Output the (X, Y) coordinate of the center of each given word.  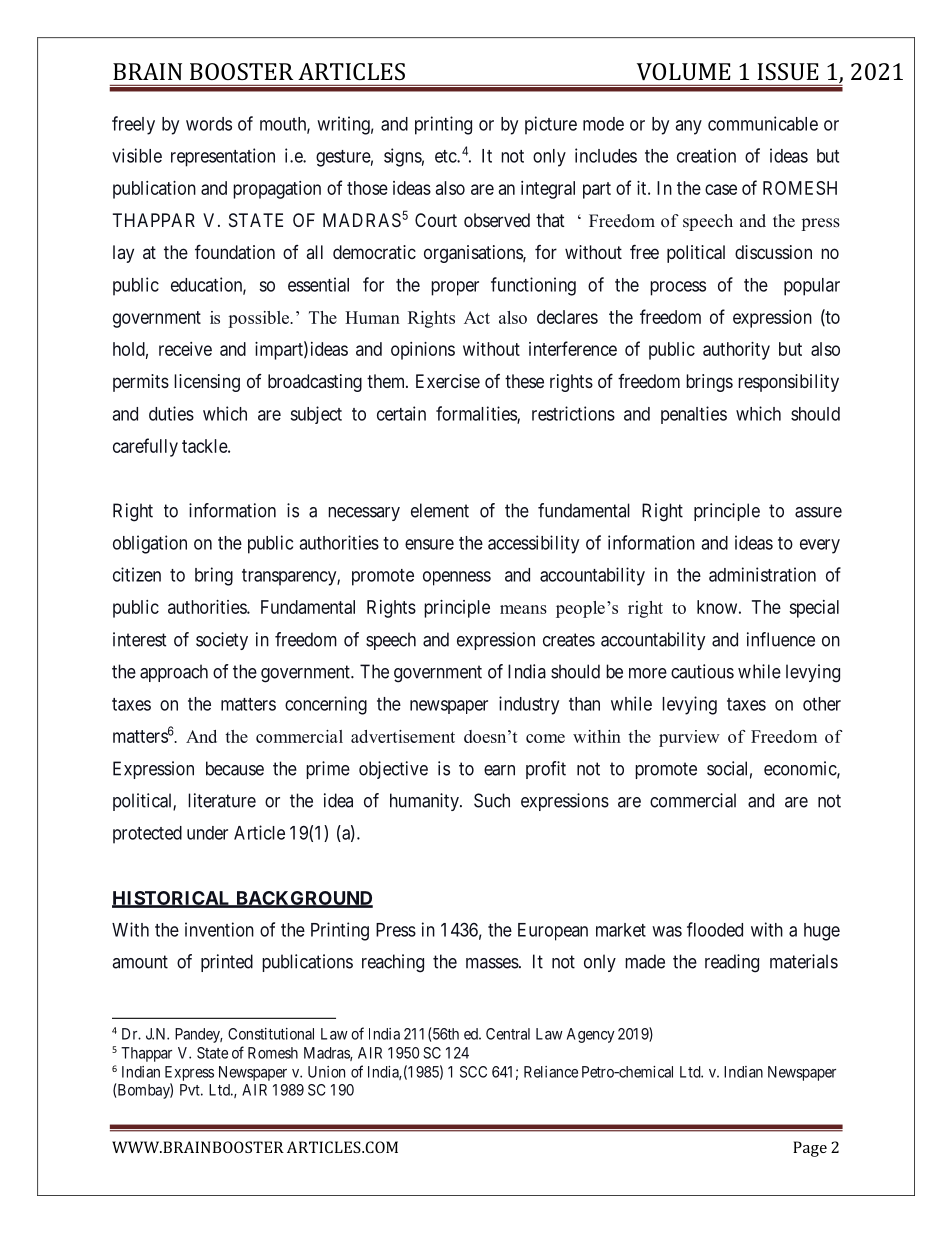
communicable (763, 123)
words (209, 124)
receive (185, 349)
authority (736, 351)
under (207, 833)
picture (551, 125)
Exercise (448, 381)
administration (762, 574)
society (222, 641)
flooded (715, 929)
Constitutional (271, 1034)
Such (492, 800)
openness (457, 578)
